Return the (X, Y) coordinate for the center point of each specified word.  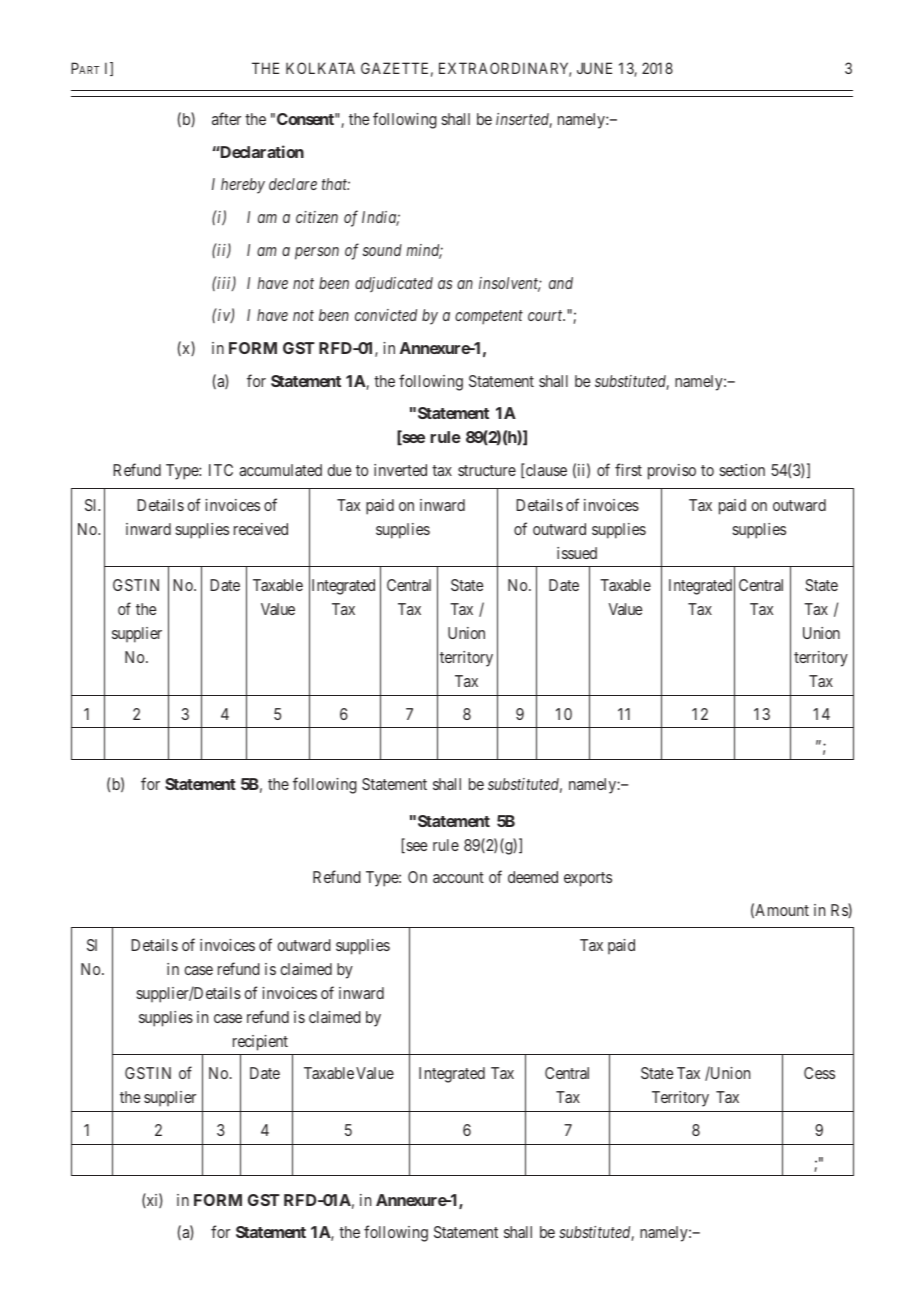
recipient (260, 1043)
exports (588, 879)
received (261, 529)
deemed (533, 877)
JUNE (594, 68)
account (458, 877)
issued (577, 553)
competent (489, 317)
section (742, 470)
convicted (386, 315)
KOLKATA (320, 68)
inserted (524, 120)
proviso (672, 472)
